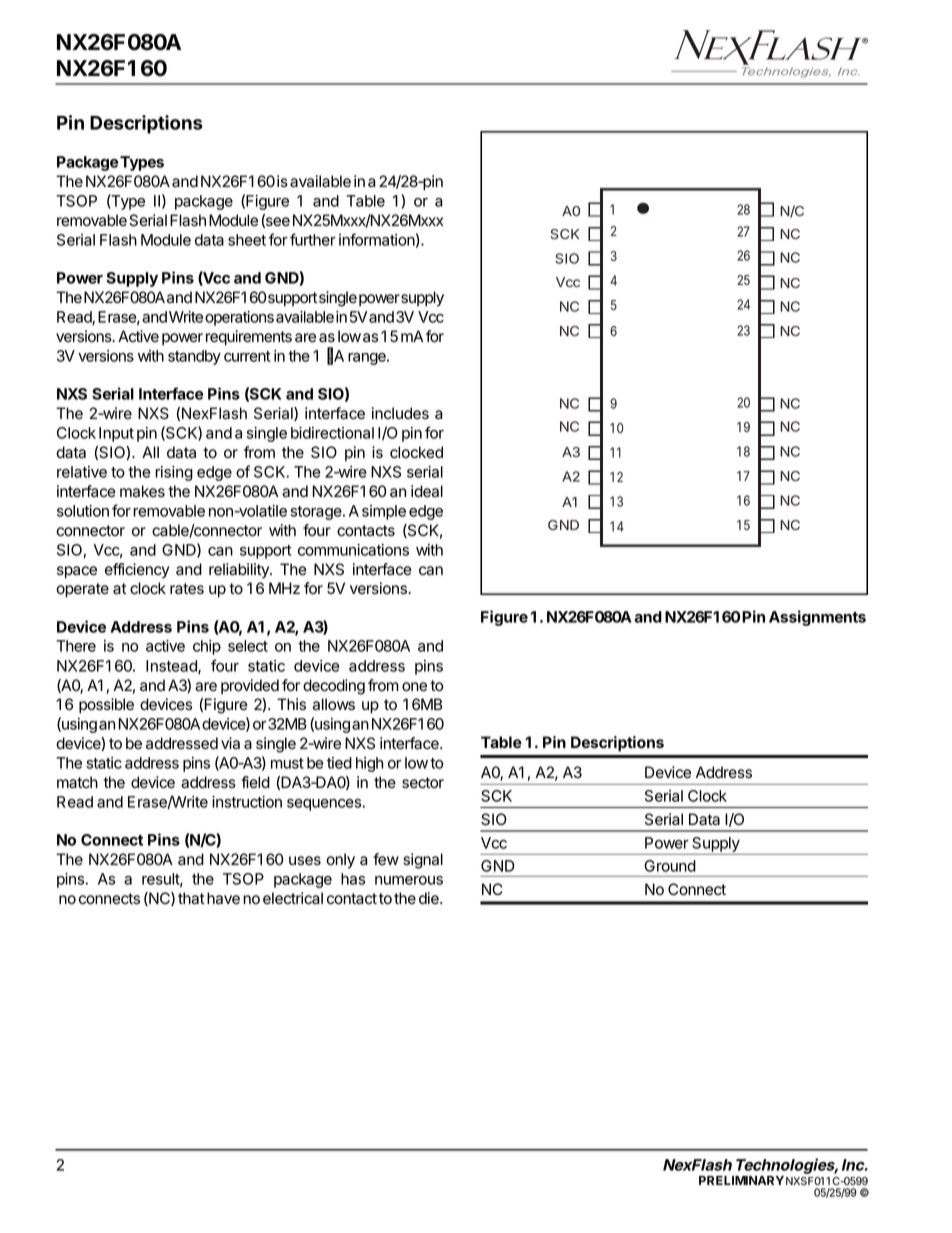 This screenshot has width=952, height=1233. Describe the element at coordinates (313, 239) in the screenshot. I see `further` at that location.
